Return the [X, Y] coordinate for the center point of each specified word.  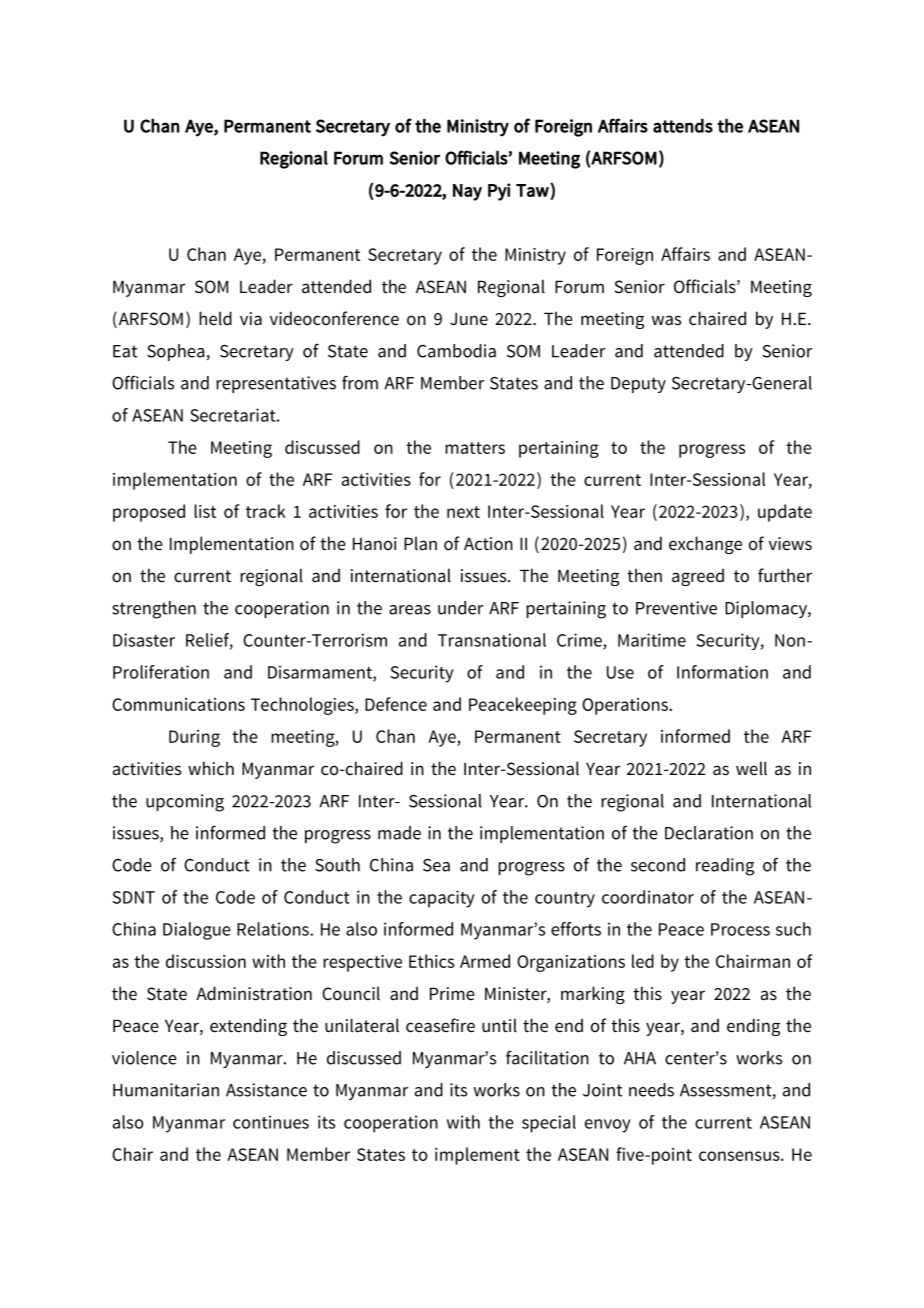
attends [683, 126]
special [549, 1124]
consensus [740, 1156]
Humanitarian [166, 1090]
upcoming [185, 803]
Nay [467, 192]
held [215, 318]
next [463, 512]
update [785, 513]
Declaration [709, 833]
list [205, 511]
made [399, 833]
